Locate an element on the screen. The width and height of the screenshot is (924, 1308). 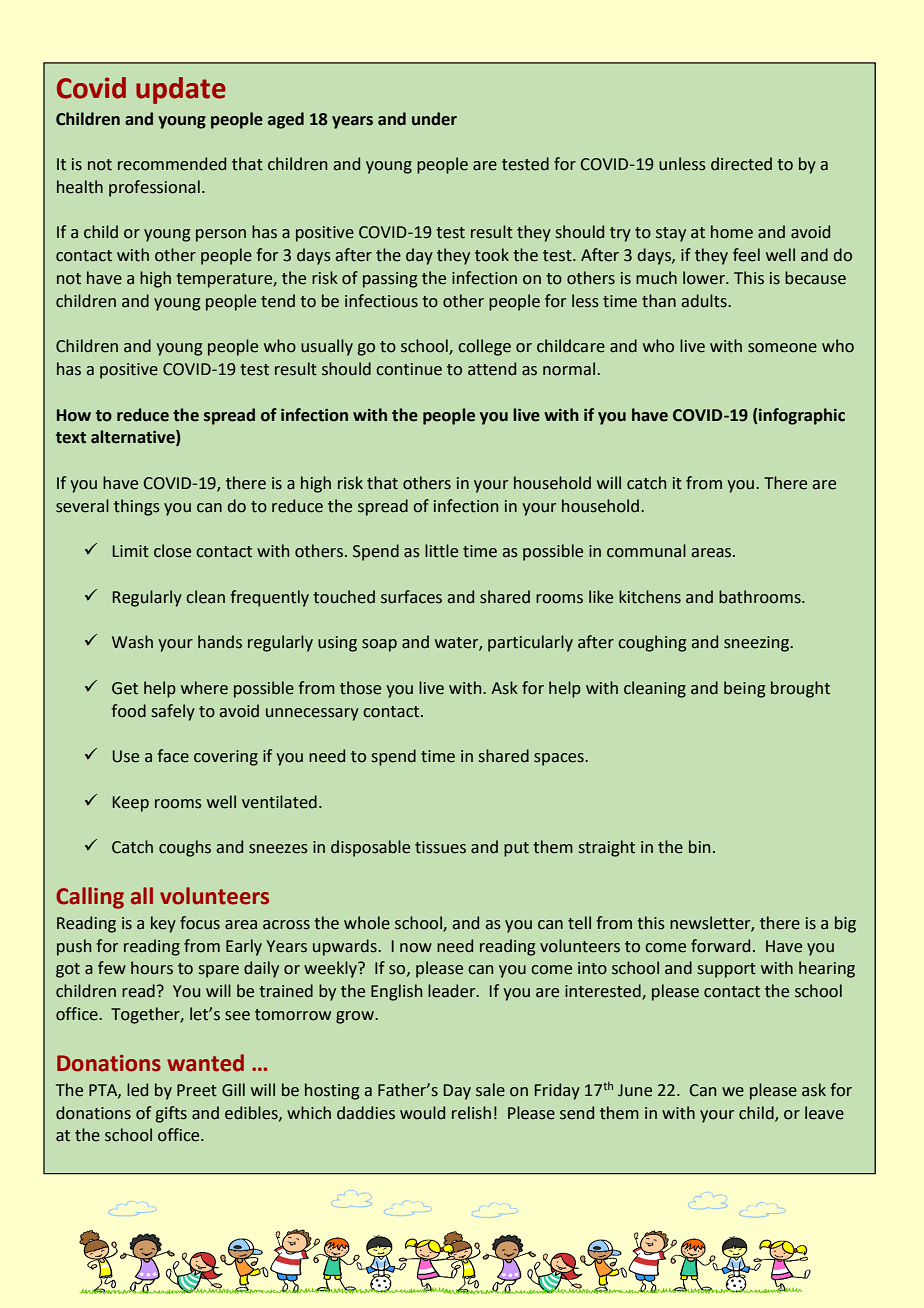
being is located at coordinates (744, 689).
